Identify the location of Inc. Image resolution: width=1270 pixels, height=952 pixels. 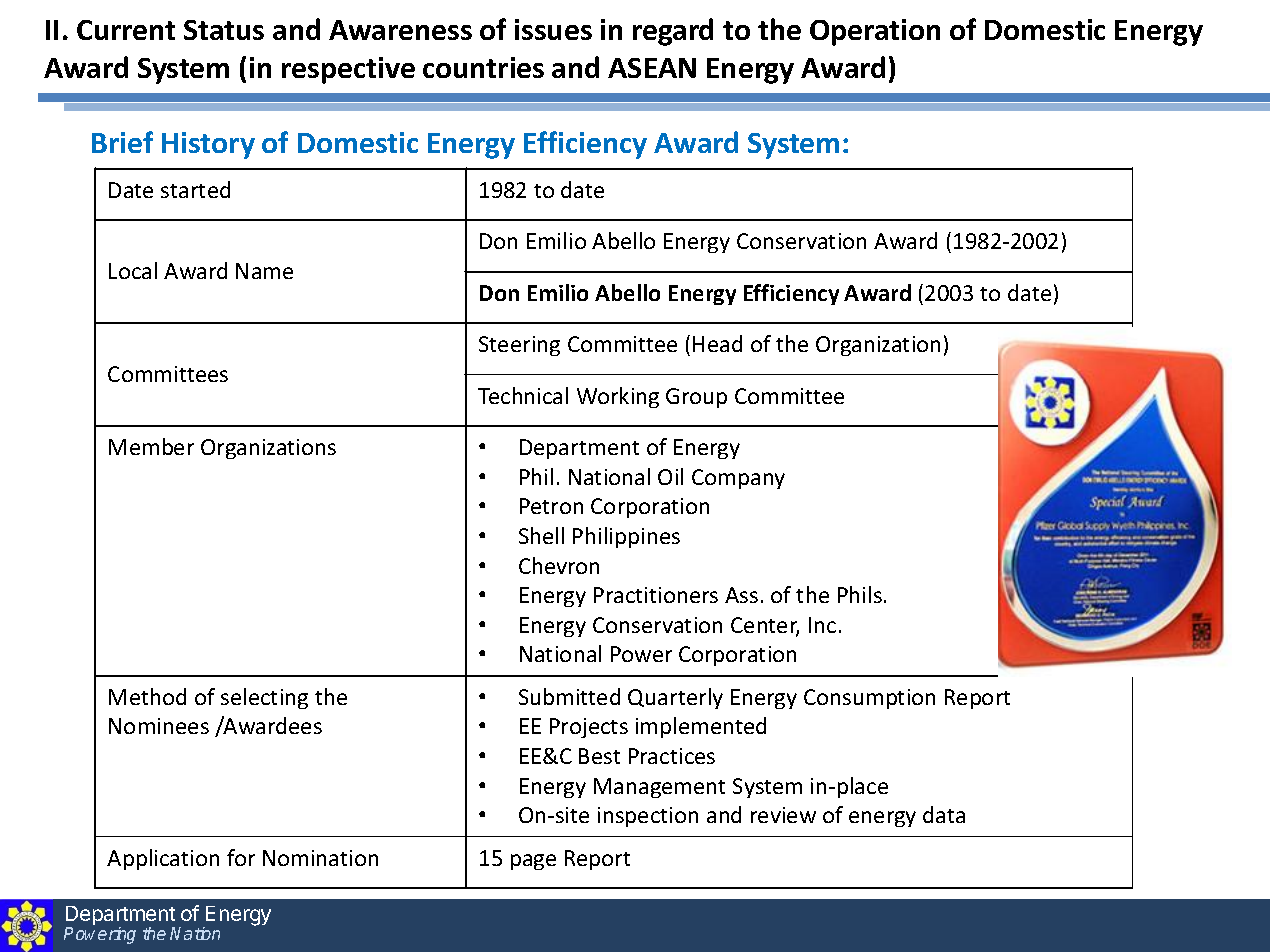
(822, 625).
